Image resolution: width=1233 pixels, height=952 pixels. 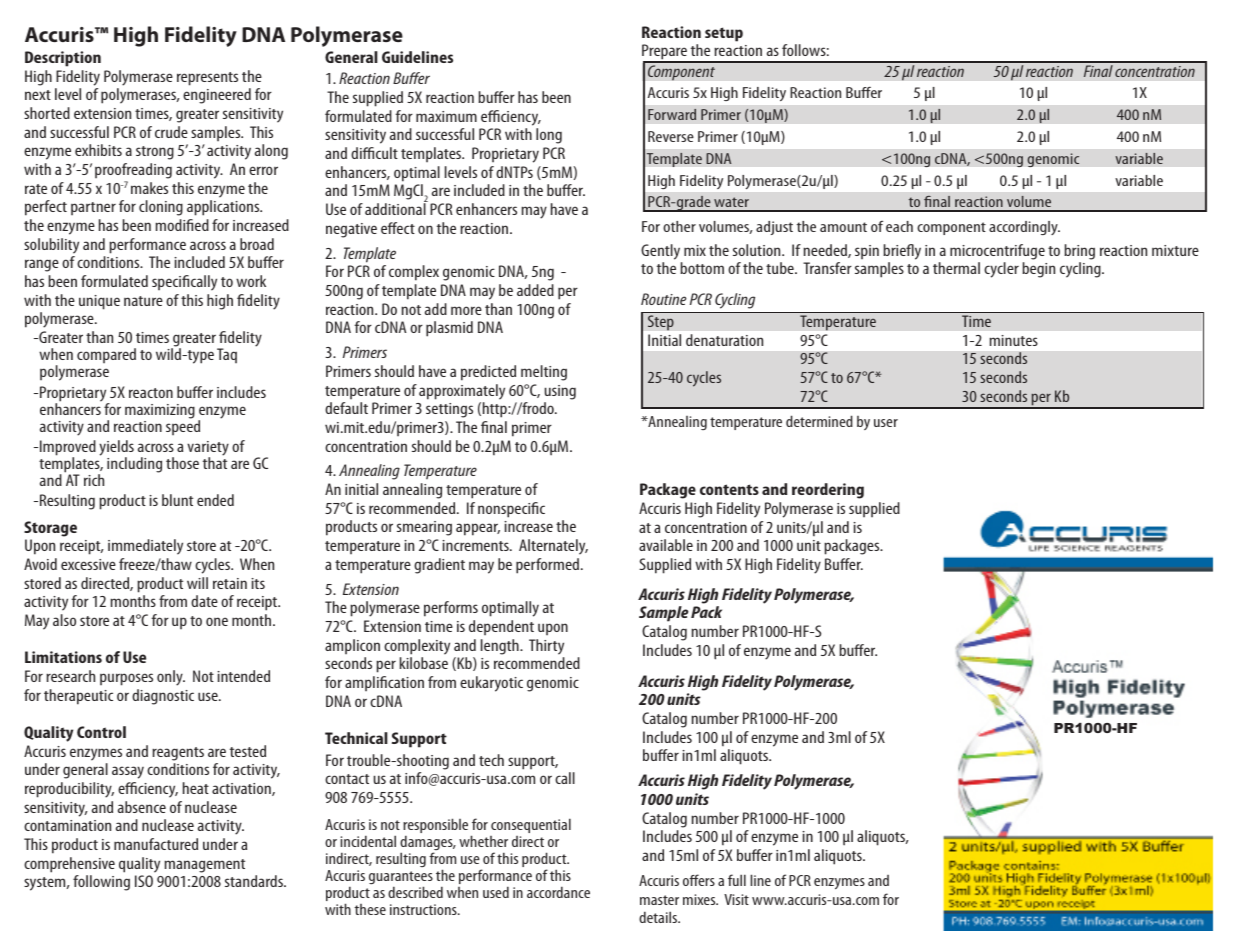 I want to click on date, so click(x=204, y=601).
